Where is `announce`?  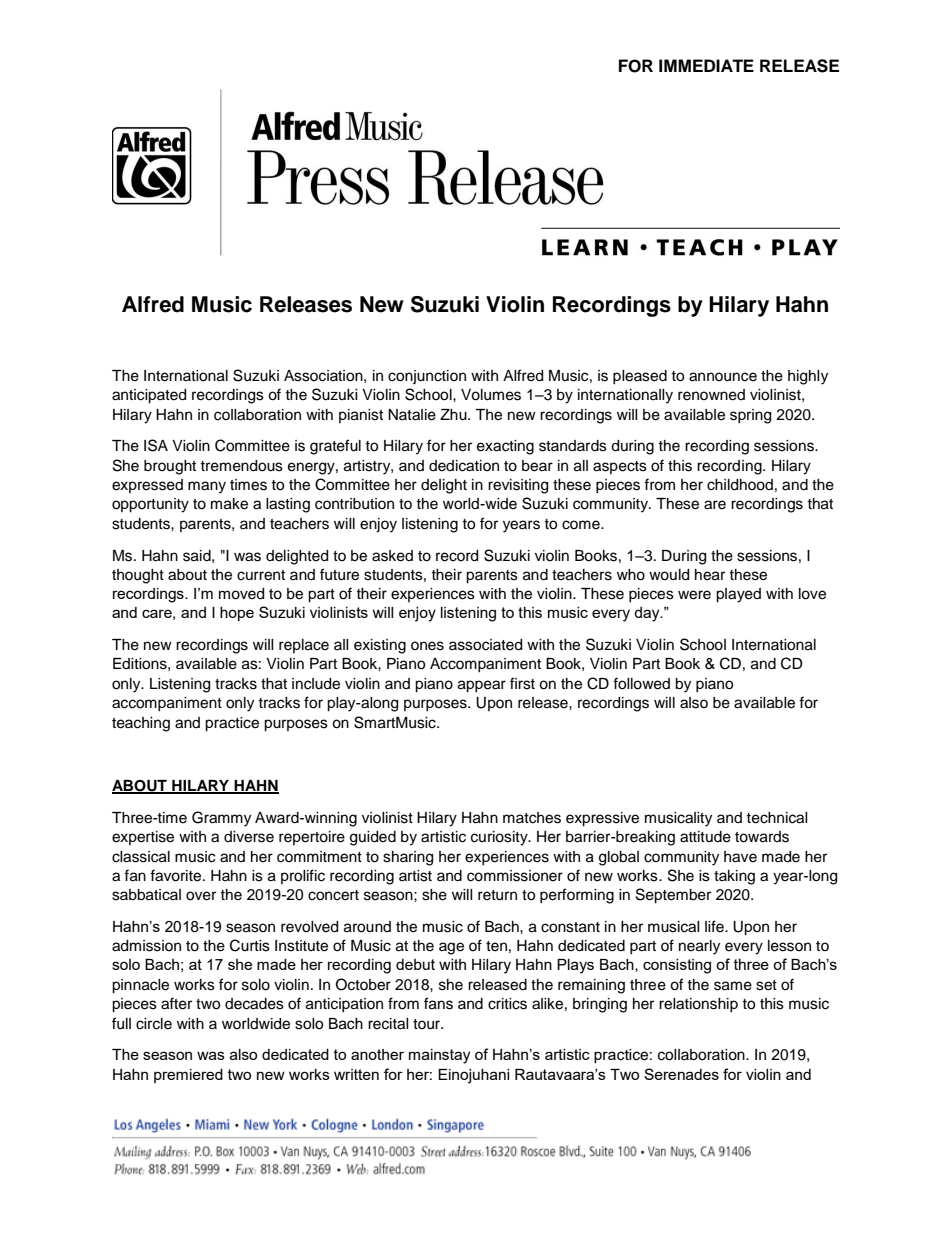 announce is located at coordinates (723, 377).
